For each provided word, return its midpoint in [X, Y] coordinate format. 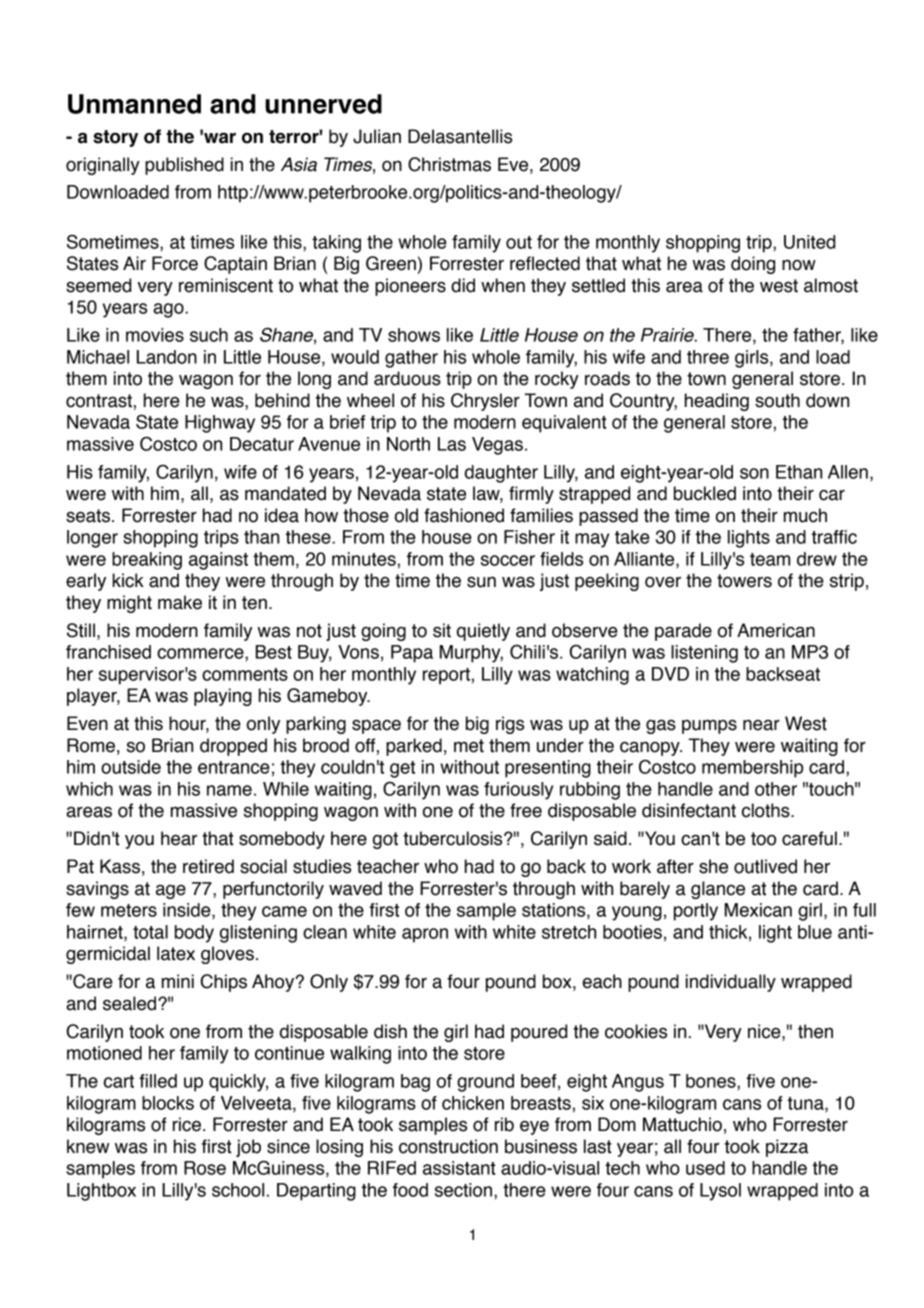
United [809, 242]
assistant [459, 1168]
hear [179, 838]
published [184, 166]
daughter [501, 474]
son [754, 473]
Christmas [449, 164]
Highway [220, 424]
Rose [205, 1168]
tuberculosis [454, 838]
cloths [767, 810]
